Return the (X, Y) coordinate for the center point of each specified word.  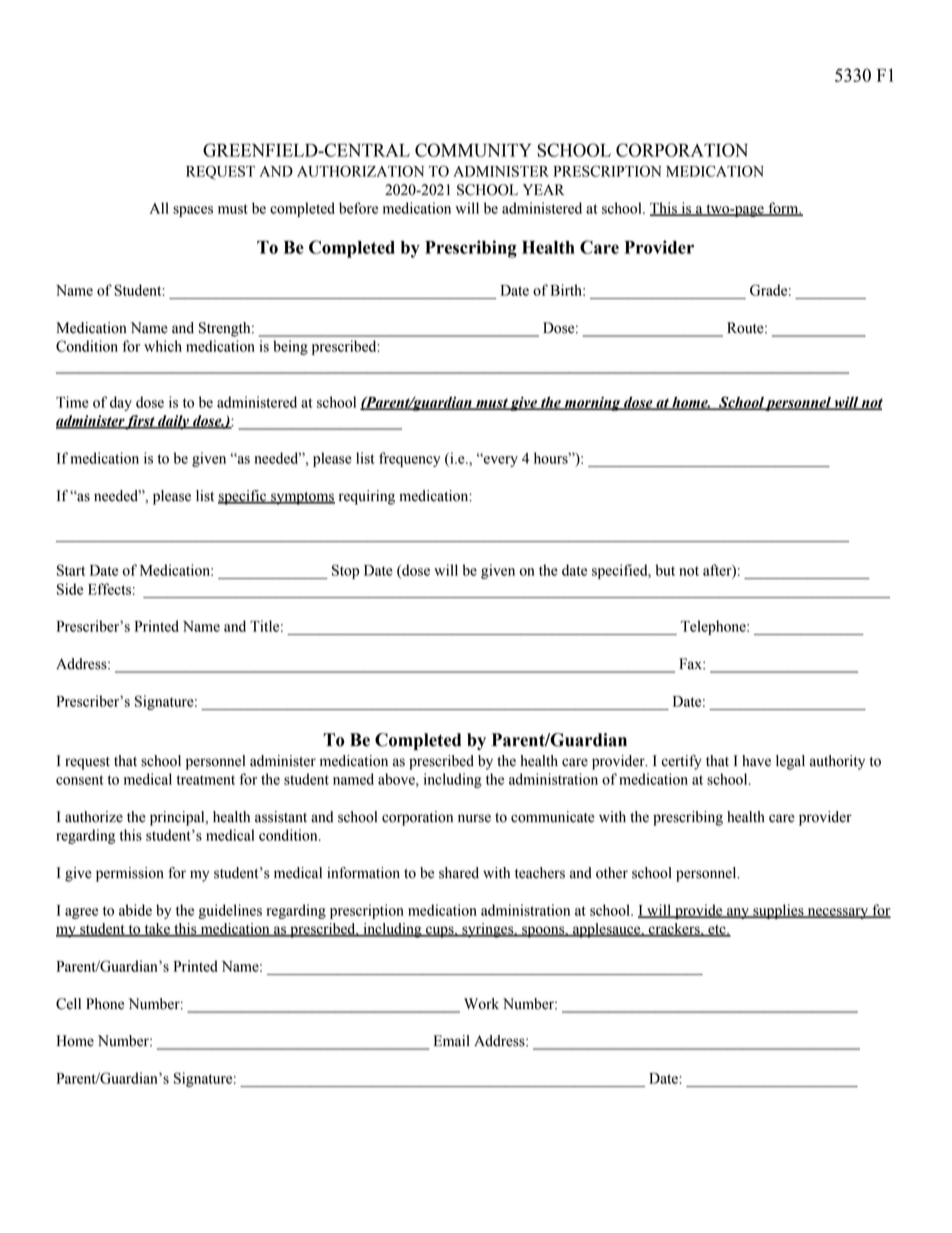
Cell (68, 1004)
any (738, 913)
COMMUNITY (473, 150)
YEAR (543, 189)
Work (481, 1004)
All (159, 208)
